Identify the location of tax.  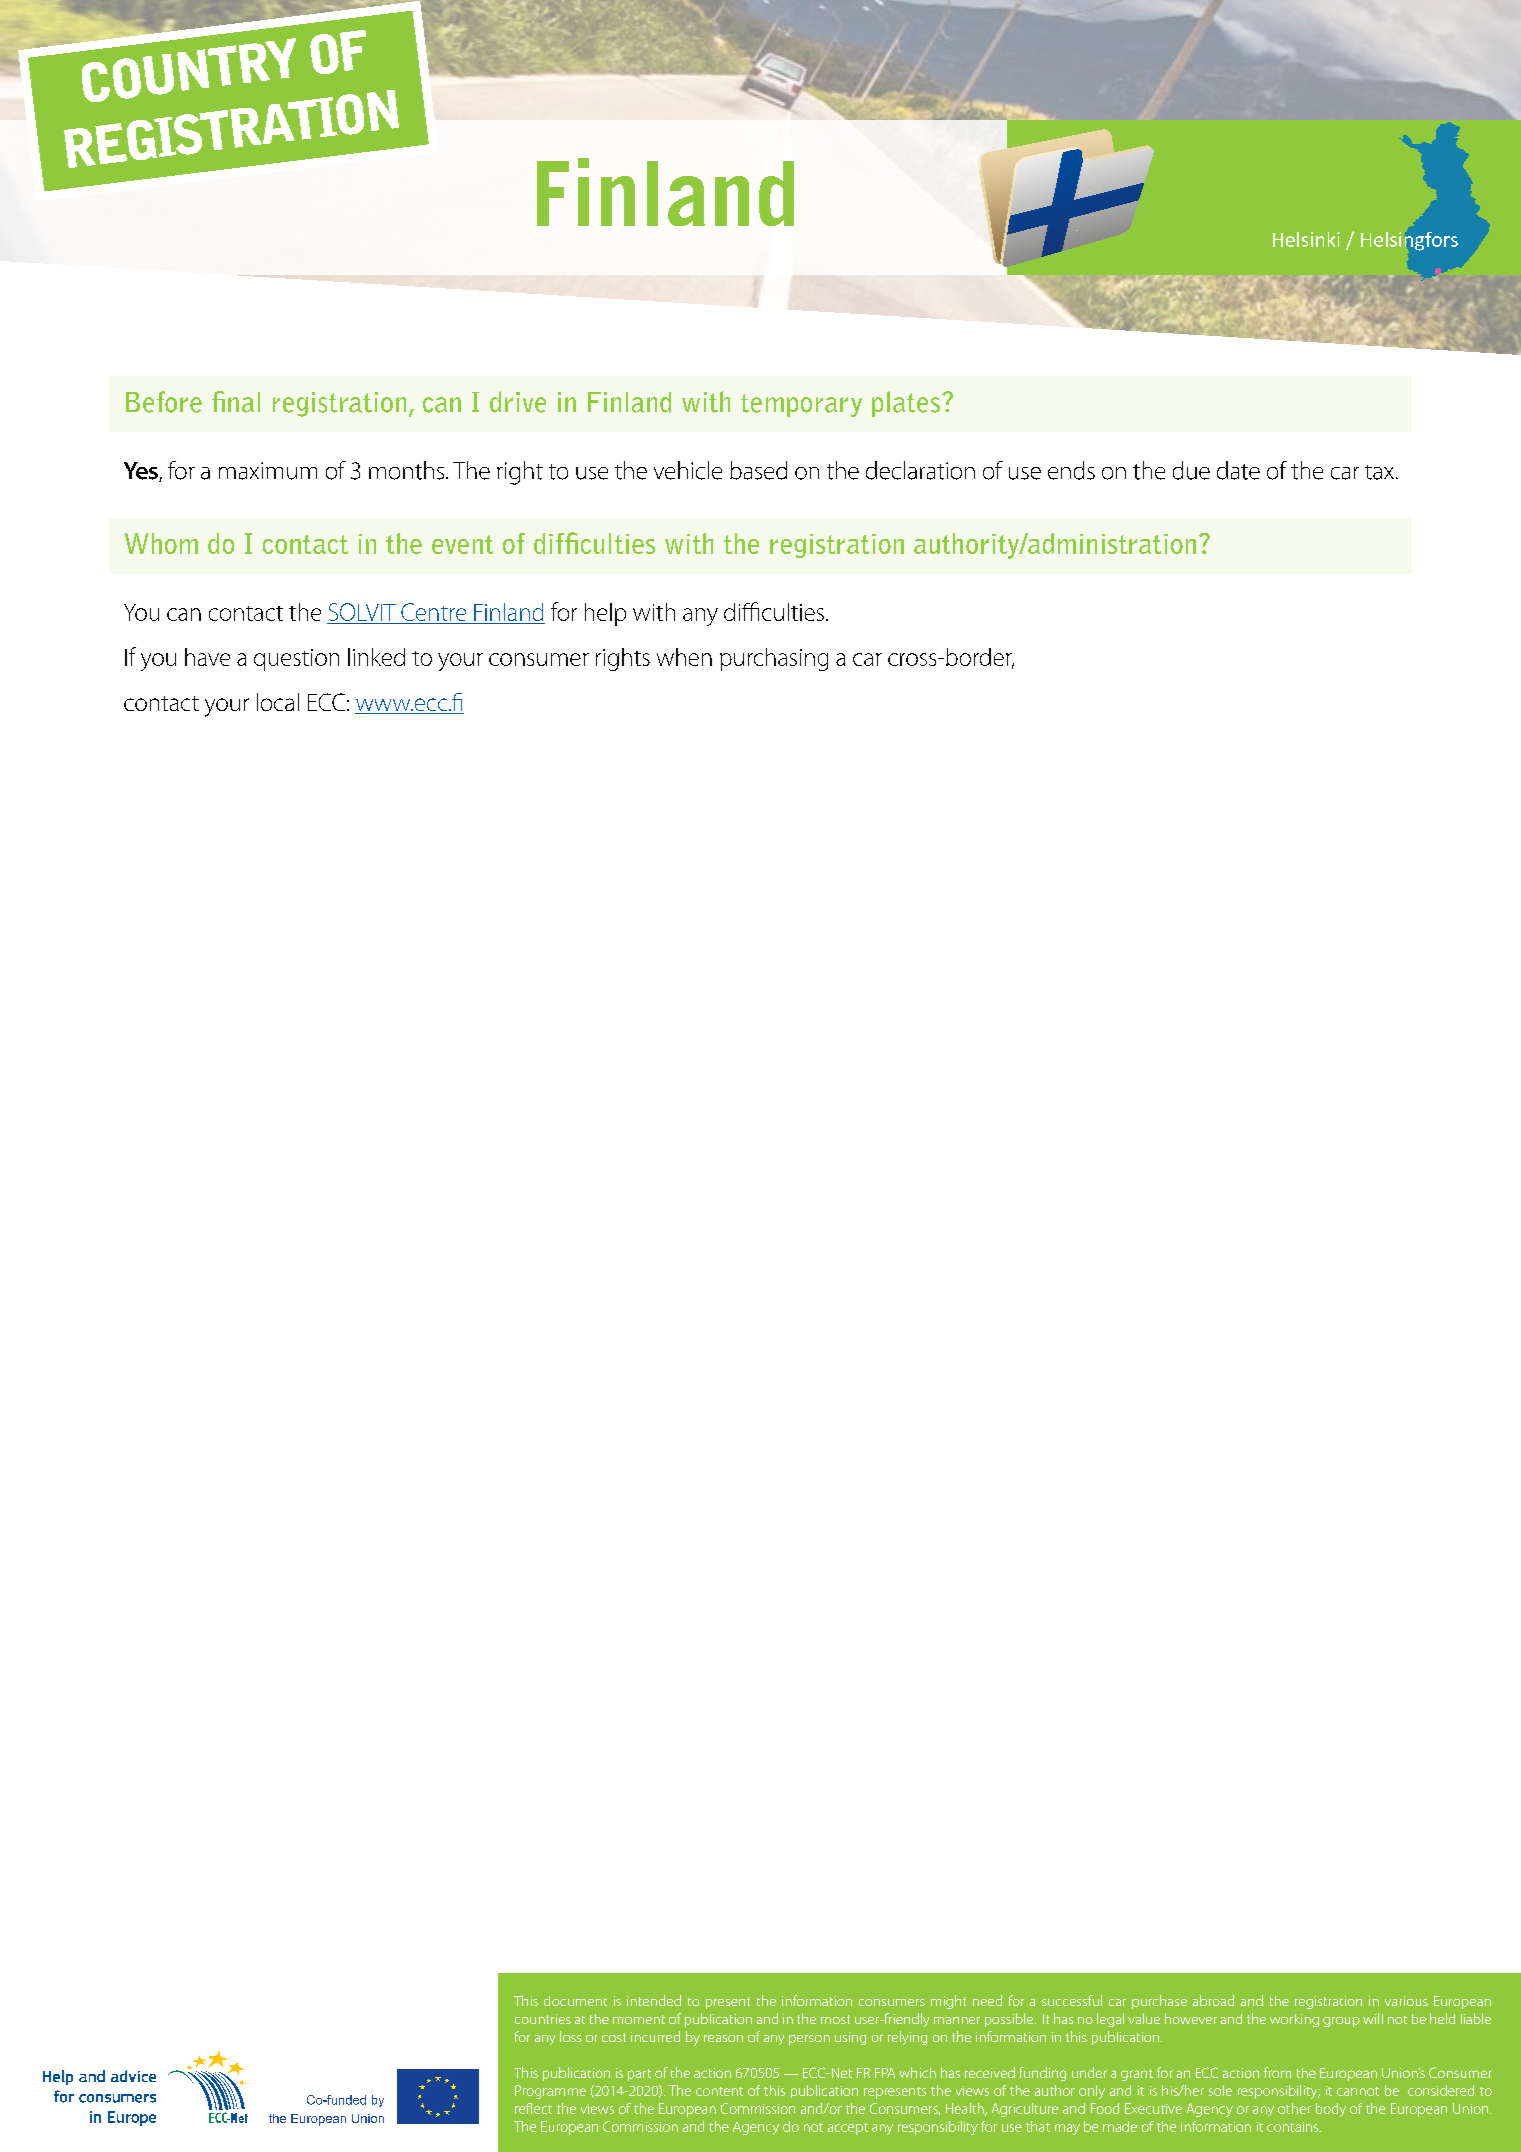
(1381, 472).
